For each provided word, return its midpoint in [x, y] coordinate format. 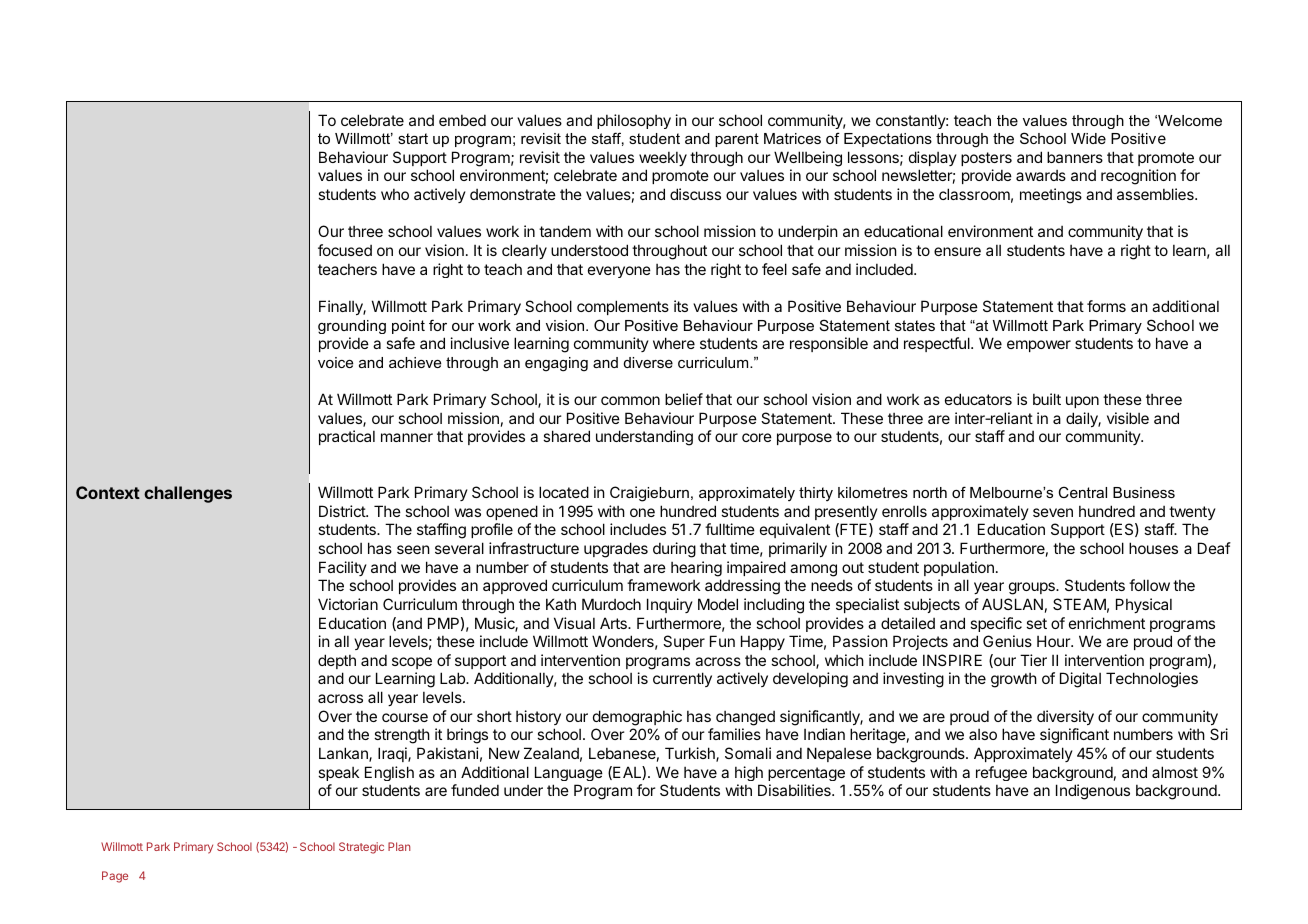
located [564, 492]
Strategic [361, 848]
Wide [1088, 138]
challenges [188, 494]
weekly [663, 159]
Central [1082, 492]
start [413, 138]
